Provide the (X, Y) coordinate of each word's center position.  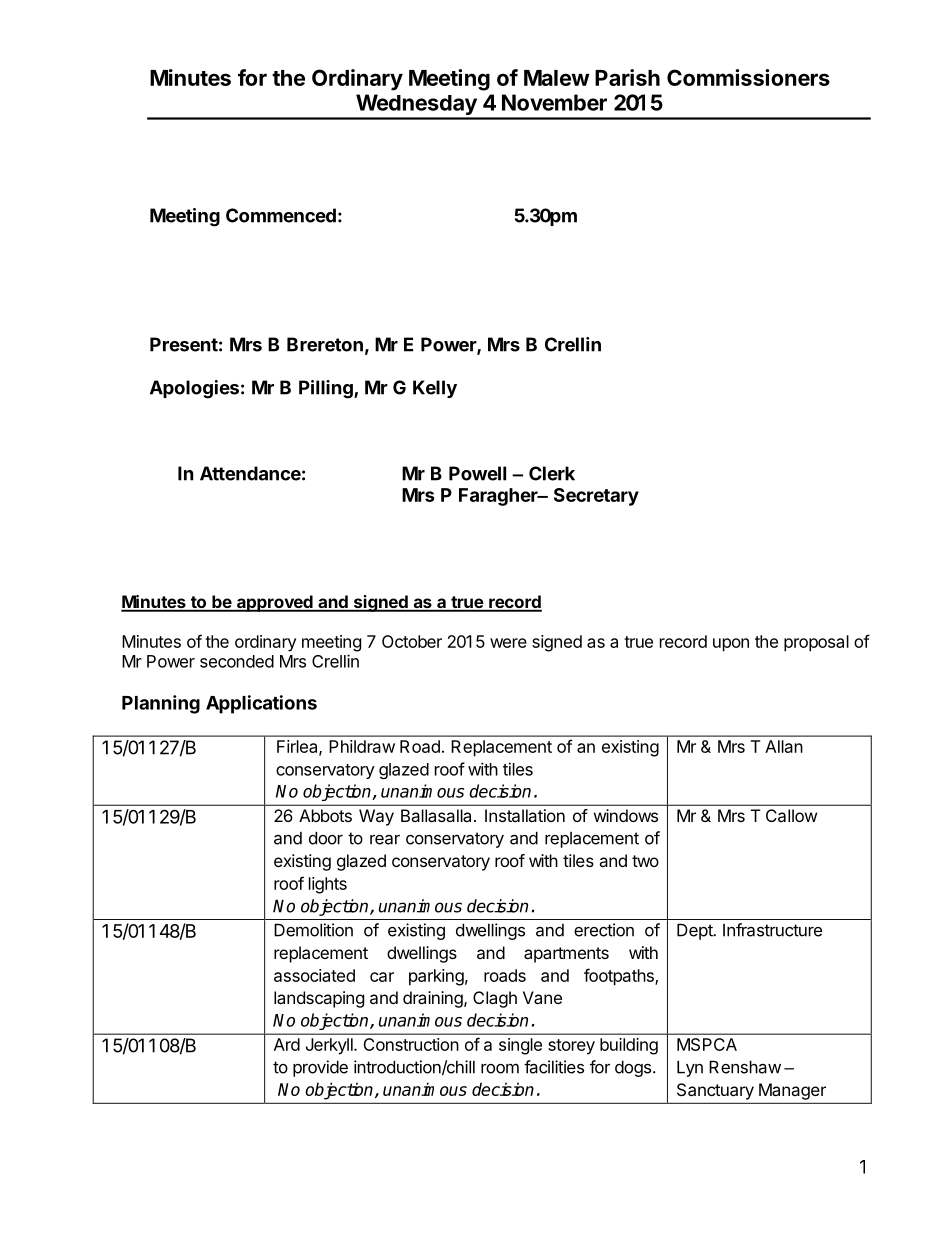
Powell (477, 473)
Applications (261, 704)
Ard (287, 1044)
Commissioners (748, 77)
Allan (784, 746)
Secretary (596, 497)
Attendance (250, 473)
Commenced (281, 215)
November (554, 102)
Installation (525, 815)
